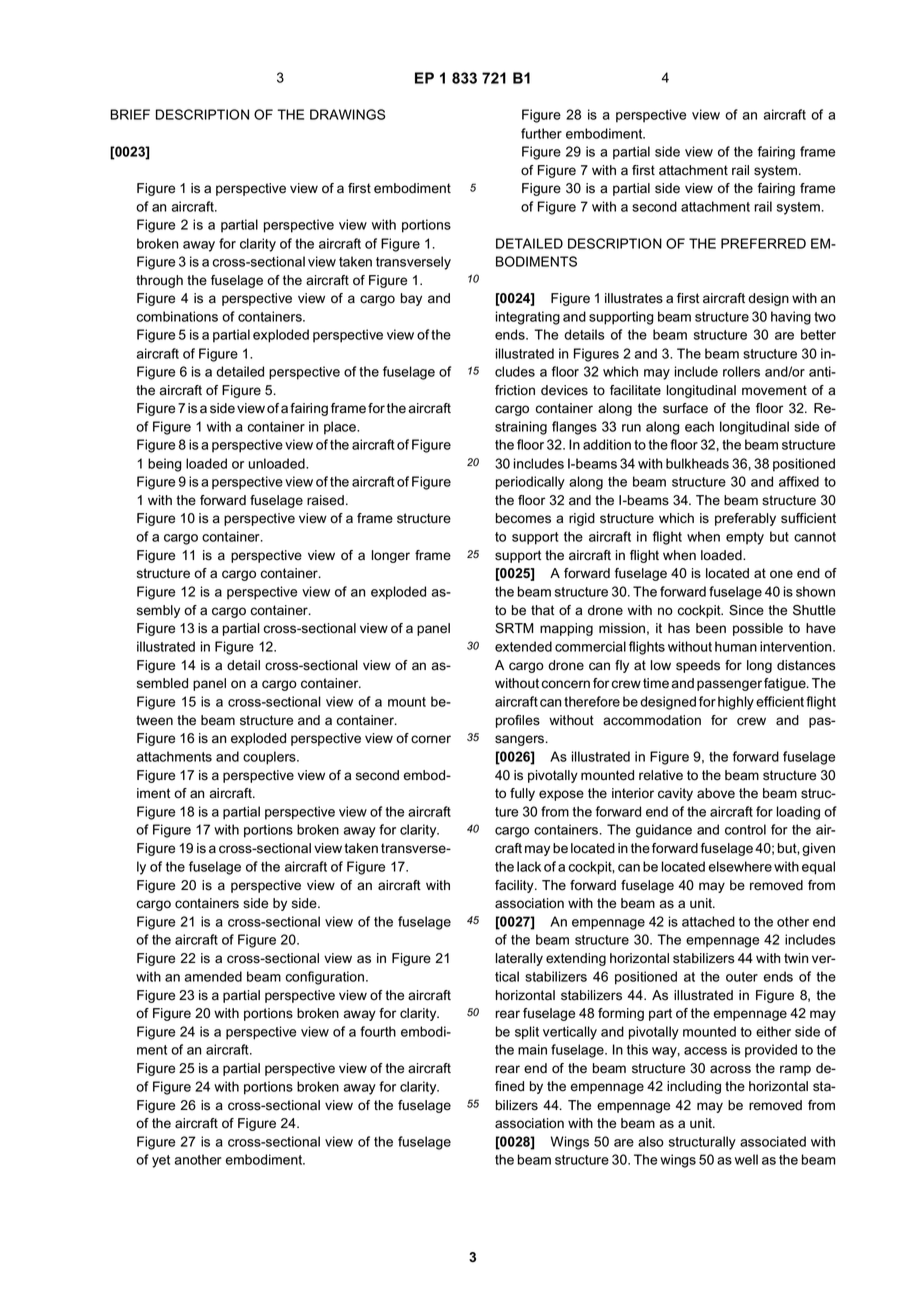 This screenshot has height=1308, width=924. Describe the element at coordinates (161, 1161) in the screenshot. I see `yet` at that location.
